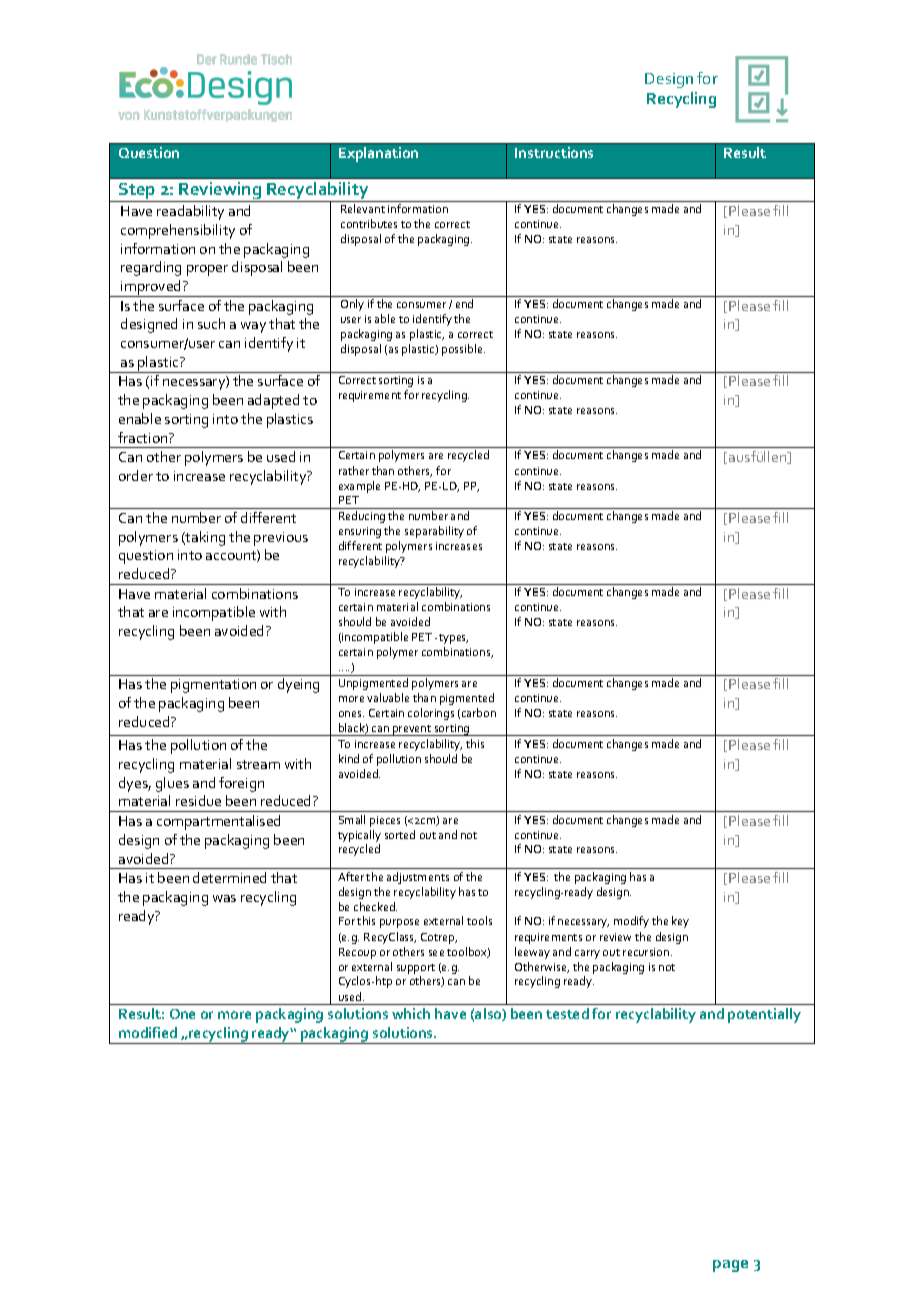  What do you see at coordinates (434, 532) in the image?
I see `separability` at bounding box center [434, 532].
